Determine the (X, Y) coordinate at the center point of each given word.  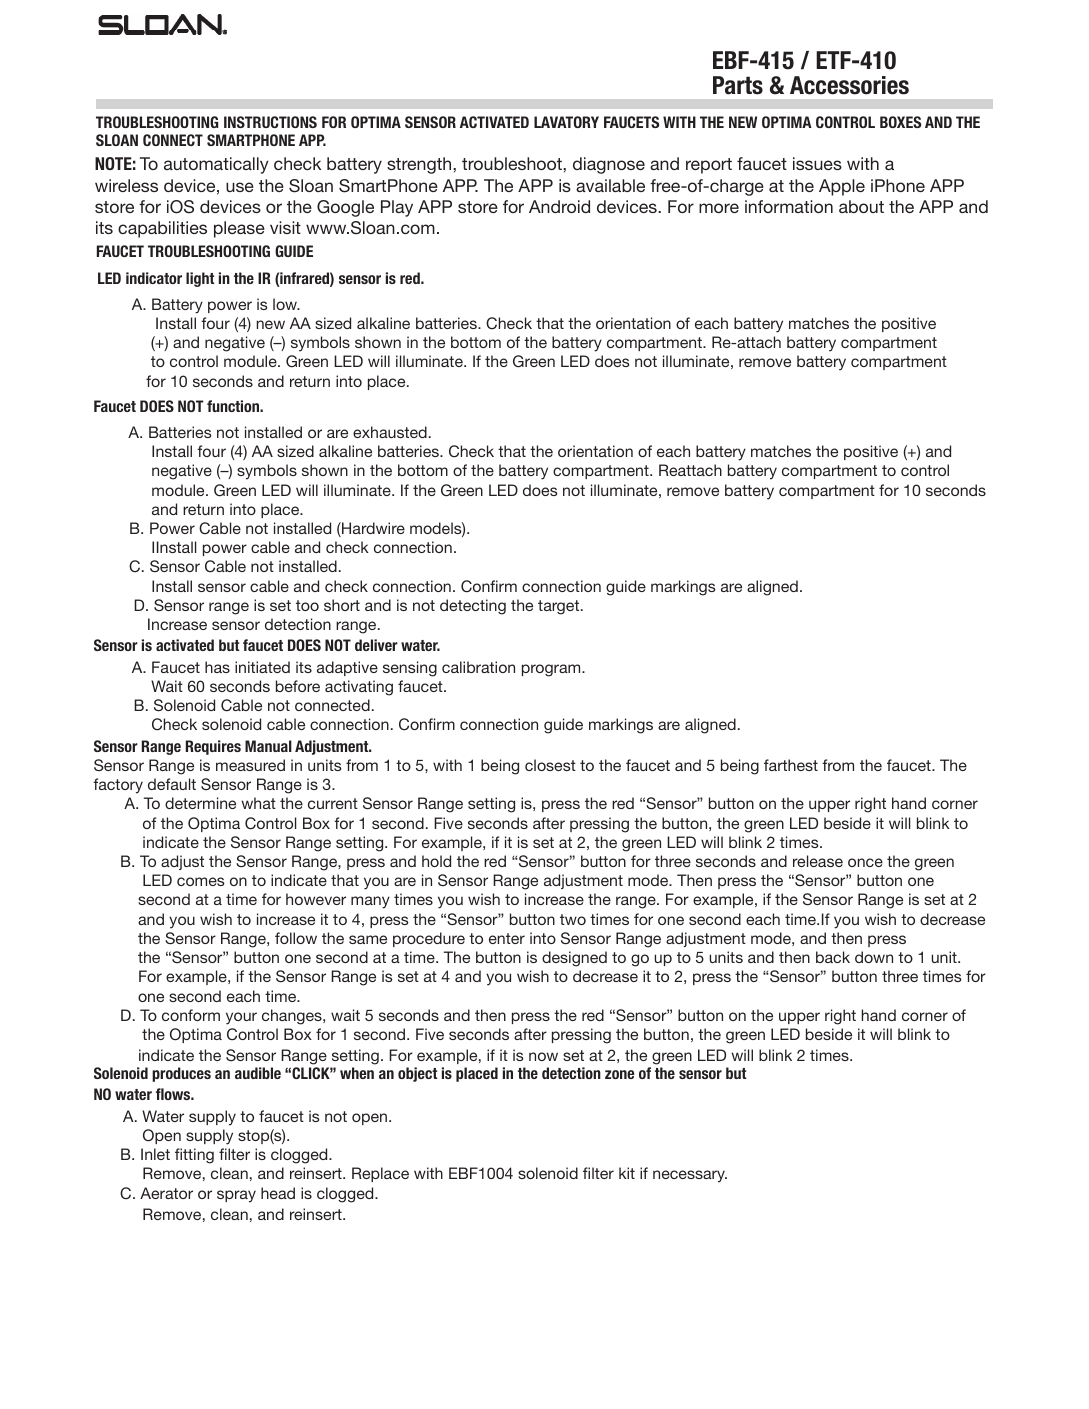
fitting (194, 1156)
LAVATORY (566, 122)
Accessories (849, 85)
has (217, 667)
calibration (478, 667)
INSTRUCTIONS (270, 122)
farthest (791, 765)
